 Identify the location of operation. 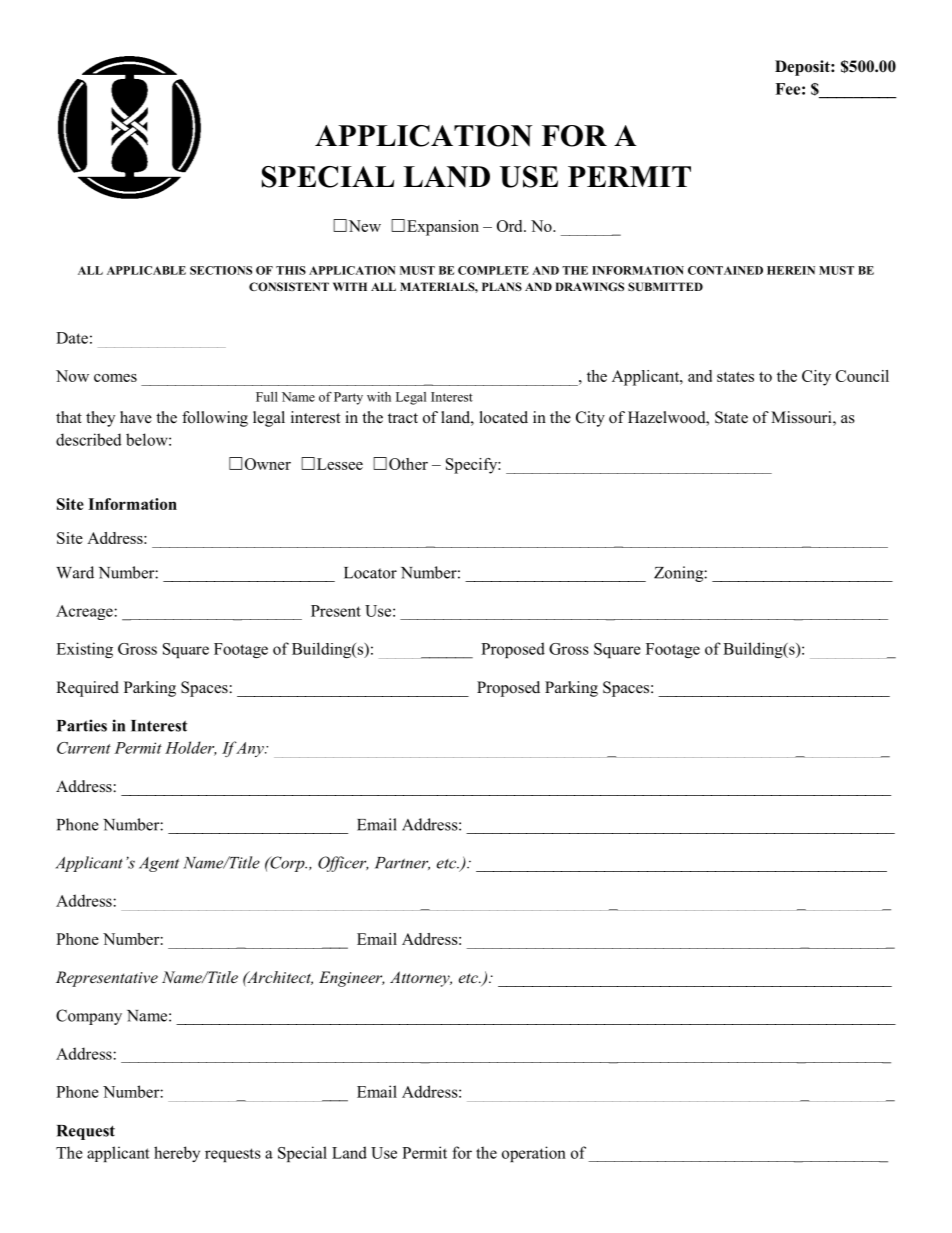
(534, 1154).
